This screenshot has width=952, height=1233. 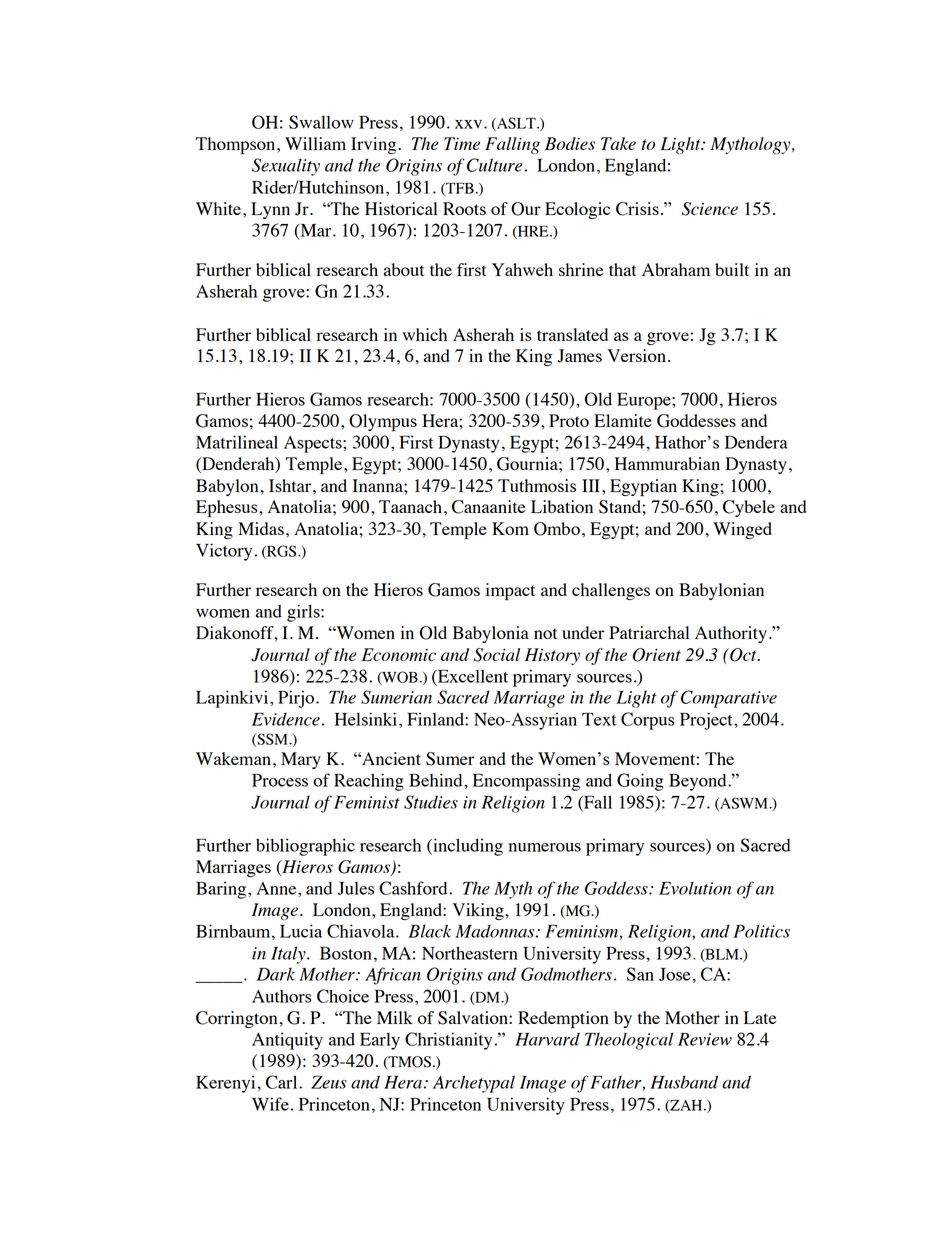 I want to click on Aspects, so click(x=314, y=444).
